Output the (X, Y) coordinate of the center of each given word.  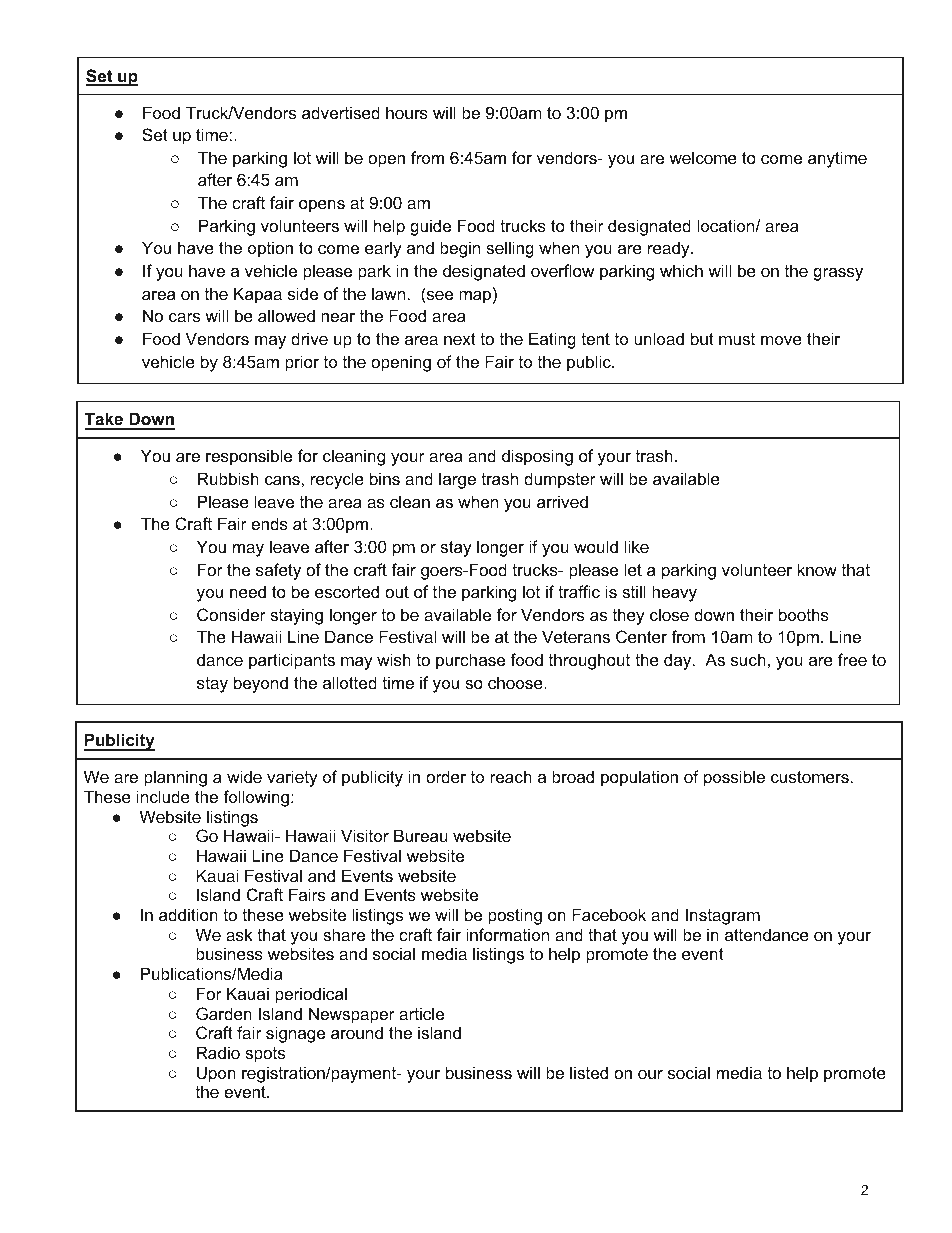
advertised (341, 112)
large (457, 480)
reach (511, 776)
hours (407, 112)
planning (175, 778)
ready (670, 249)
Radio (218, 1052)
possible (734, 778)
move (781, 340)
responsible (249, 457)
